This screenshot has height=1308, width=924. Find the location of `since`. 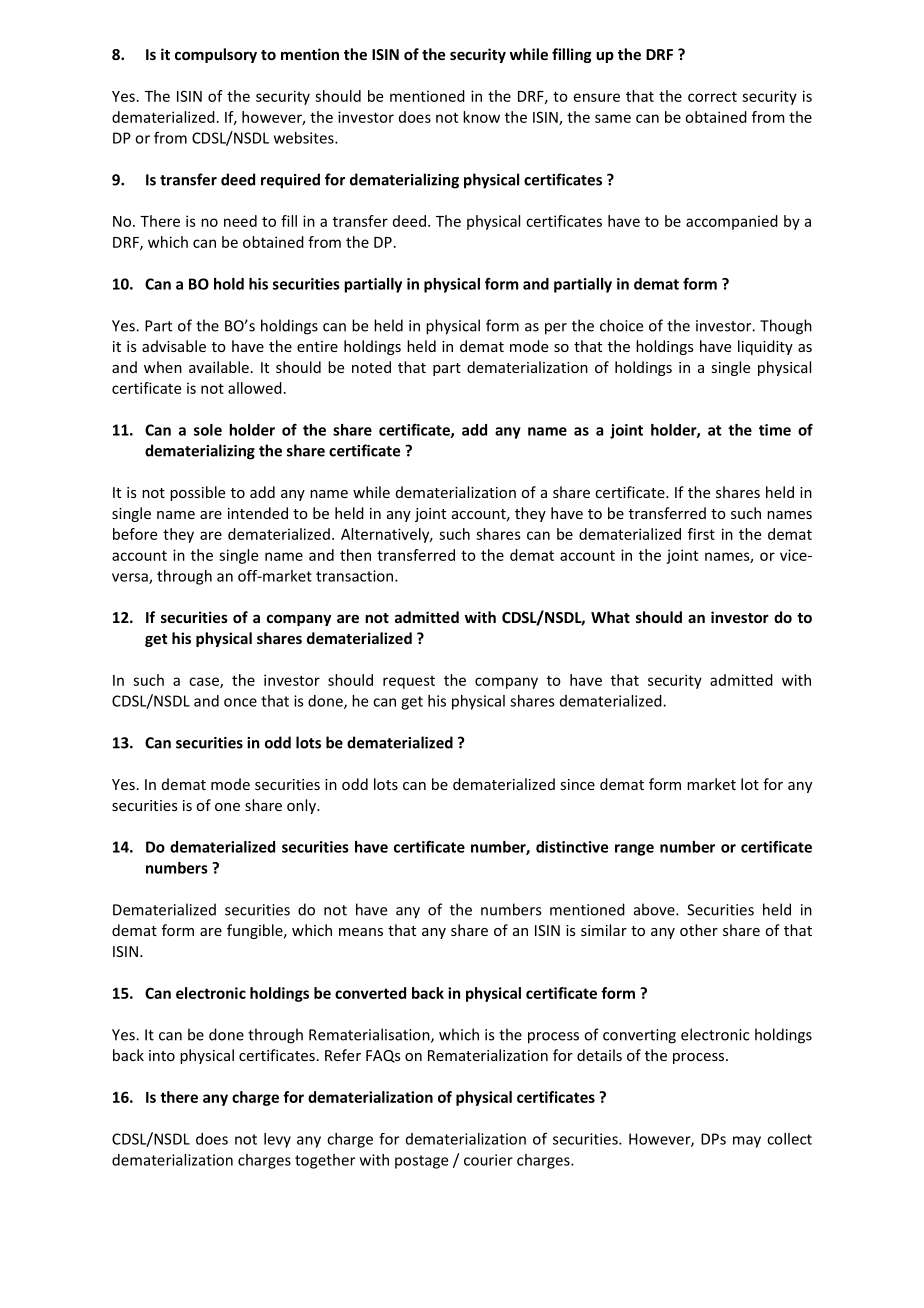

since is located at coordinates (577, 784).
